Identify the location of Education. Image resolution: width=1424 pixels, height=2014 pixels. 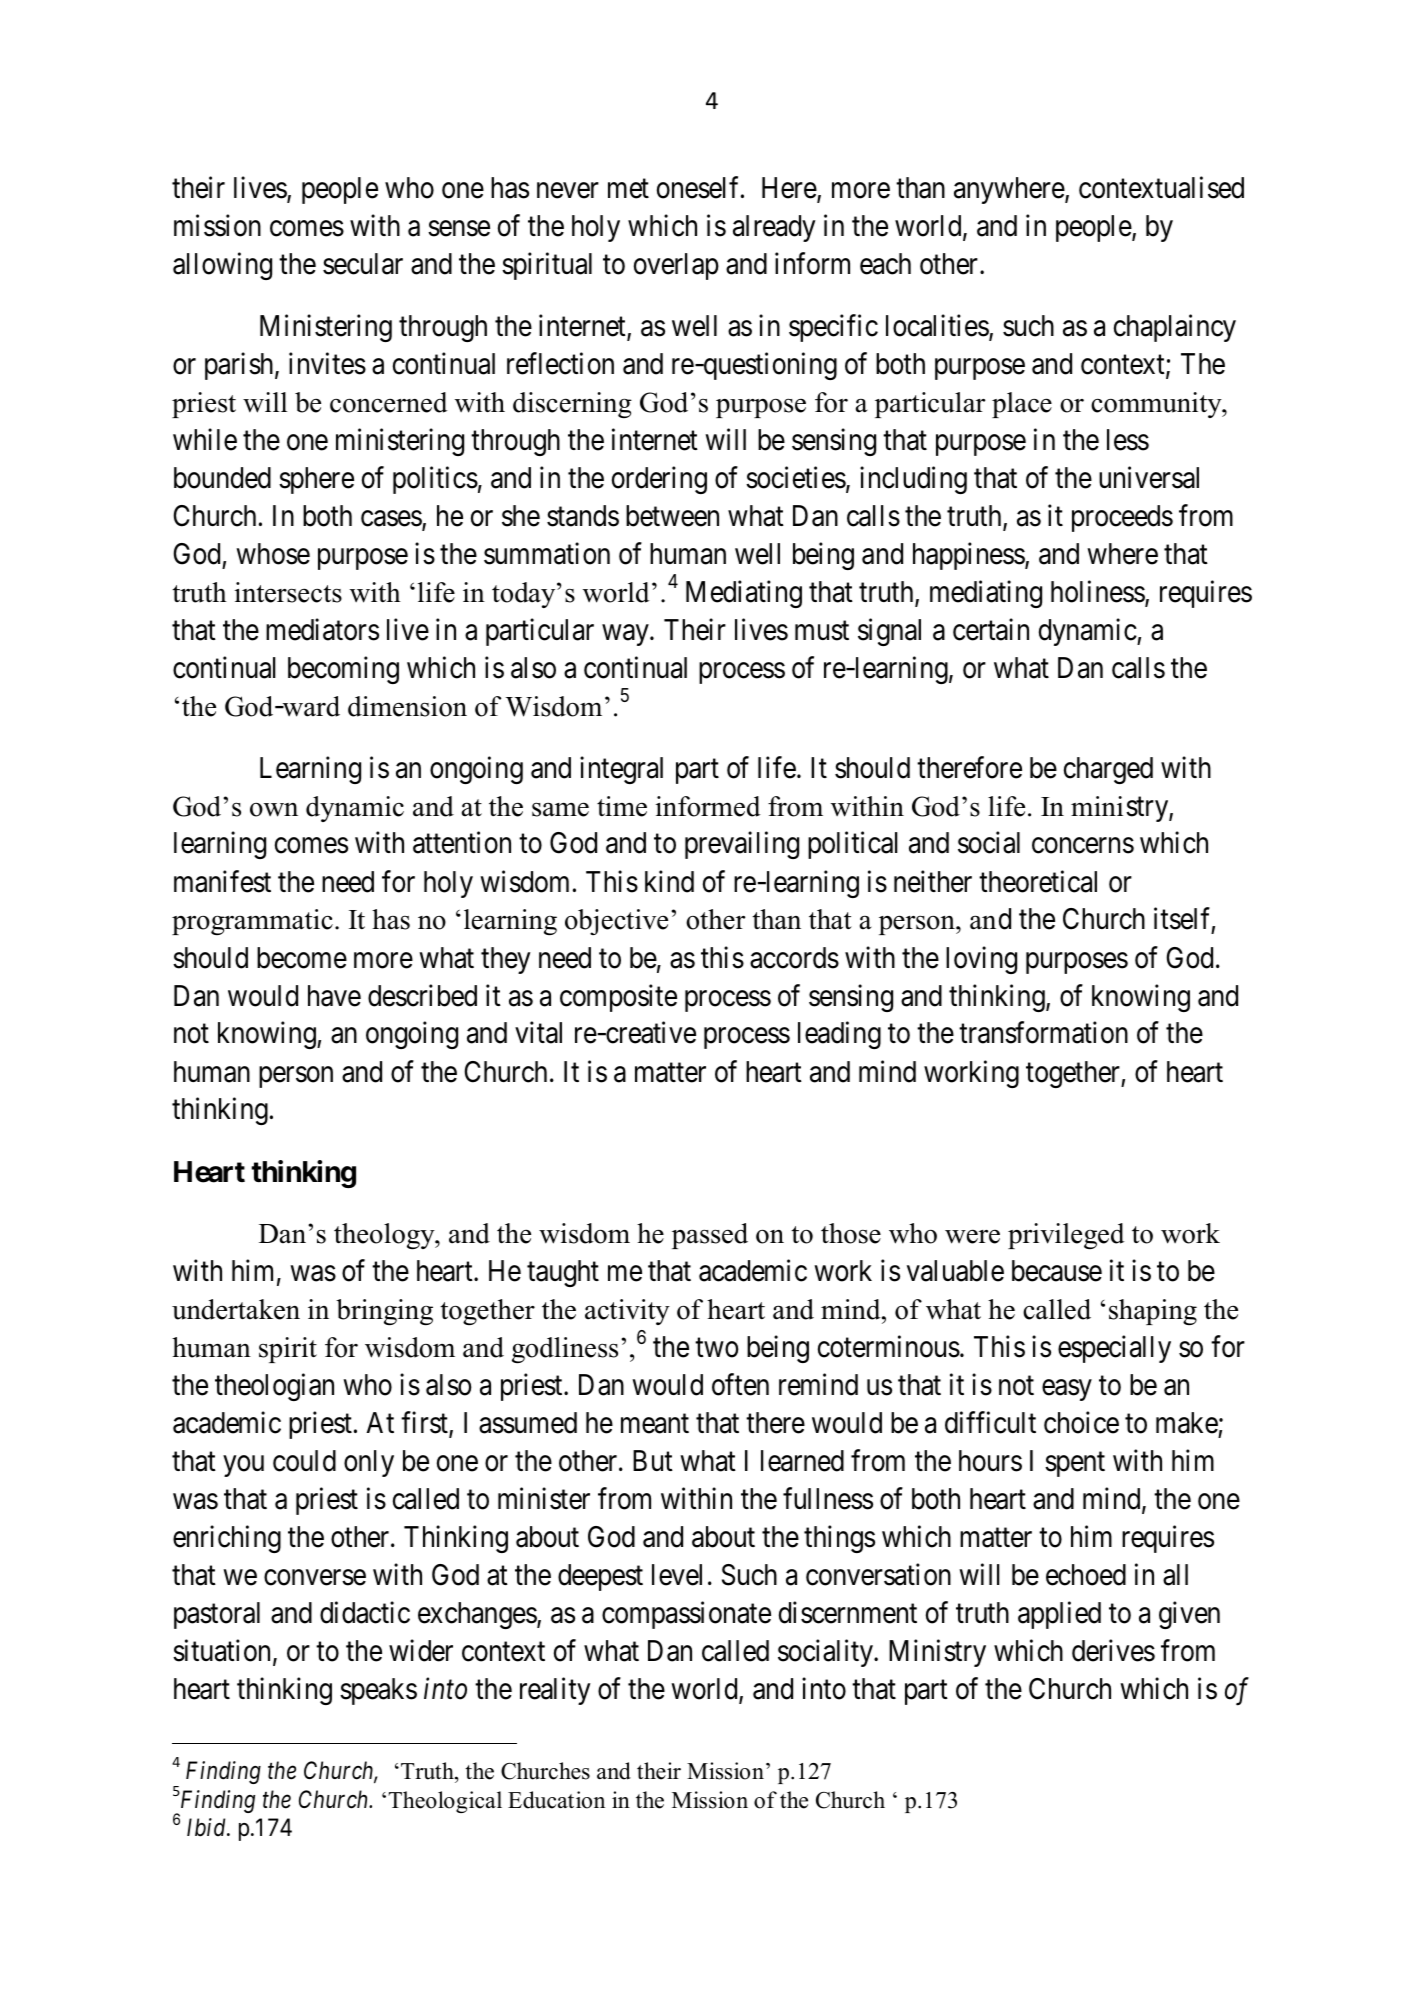
(556, 1800).
